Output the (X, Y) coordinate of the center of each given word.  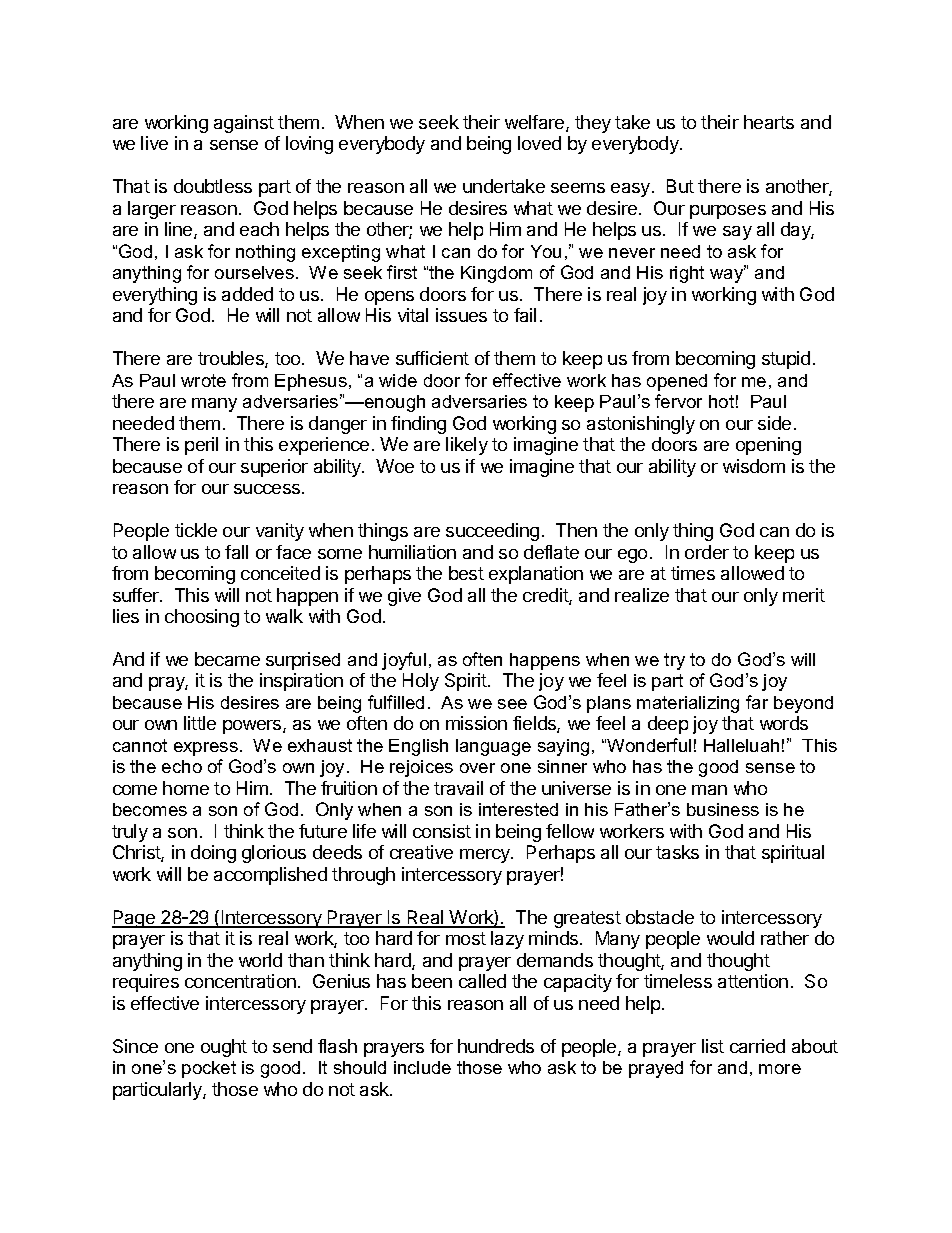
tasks (677, 852)
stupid (786, 360)
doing (213, 854)
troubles (232, 359)
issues (461, 315)
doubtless (213, 186)
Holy (421, 682)
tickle (196, 530)
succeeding (492, 532)
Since (135, 1046)
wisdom (754, 466)
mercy (486, 856)
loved (539, 143)
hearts (769, 122)
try (674, 661)
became (227, 659)
